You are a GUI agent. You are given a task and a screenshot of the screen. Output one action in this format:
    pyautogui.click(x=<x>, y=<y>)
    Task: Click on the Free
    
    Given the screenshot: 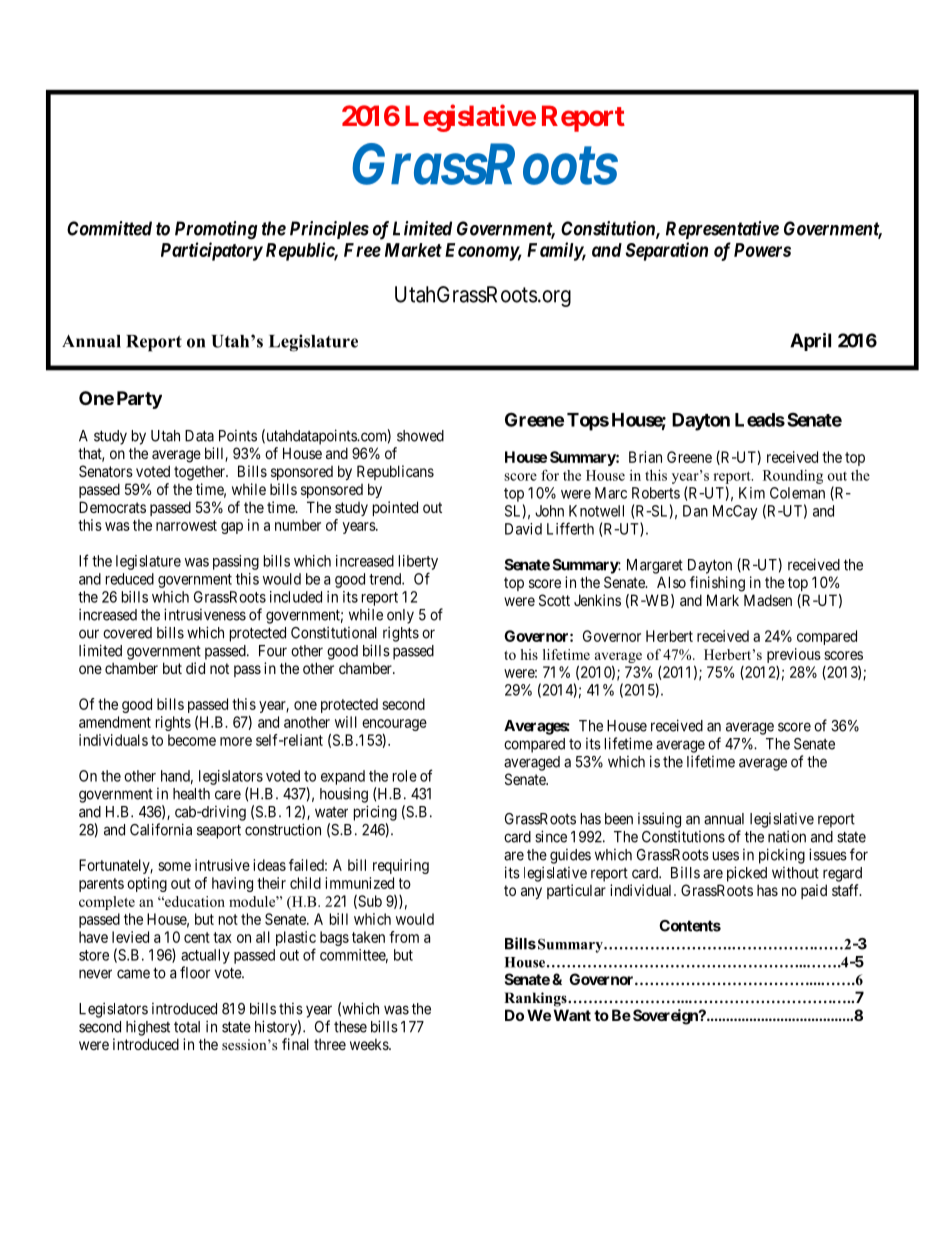 What is the action you would take?
    pyautogui.click(x=362, y=250)
